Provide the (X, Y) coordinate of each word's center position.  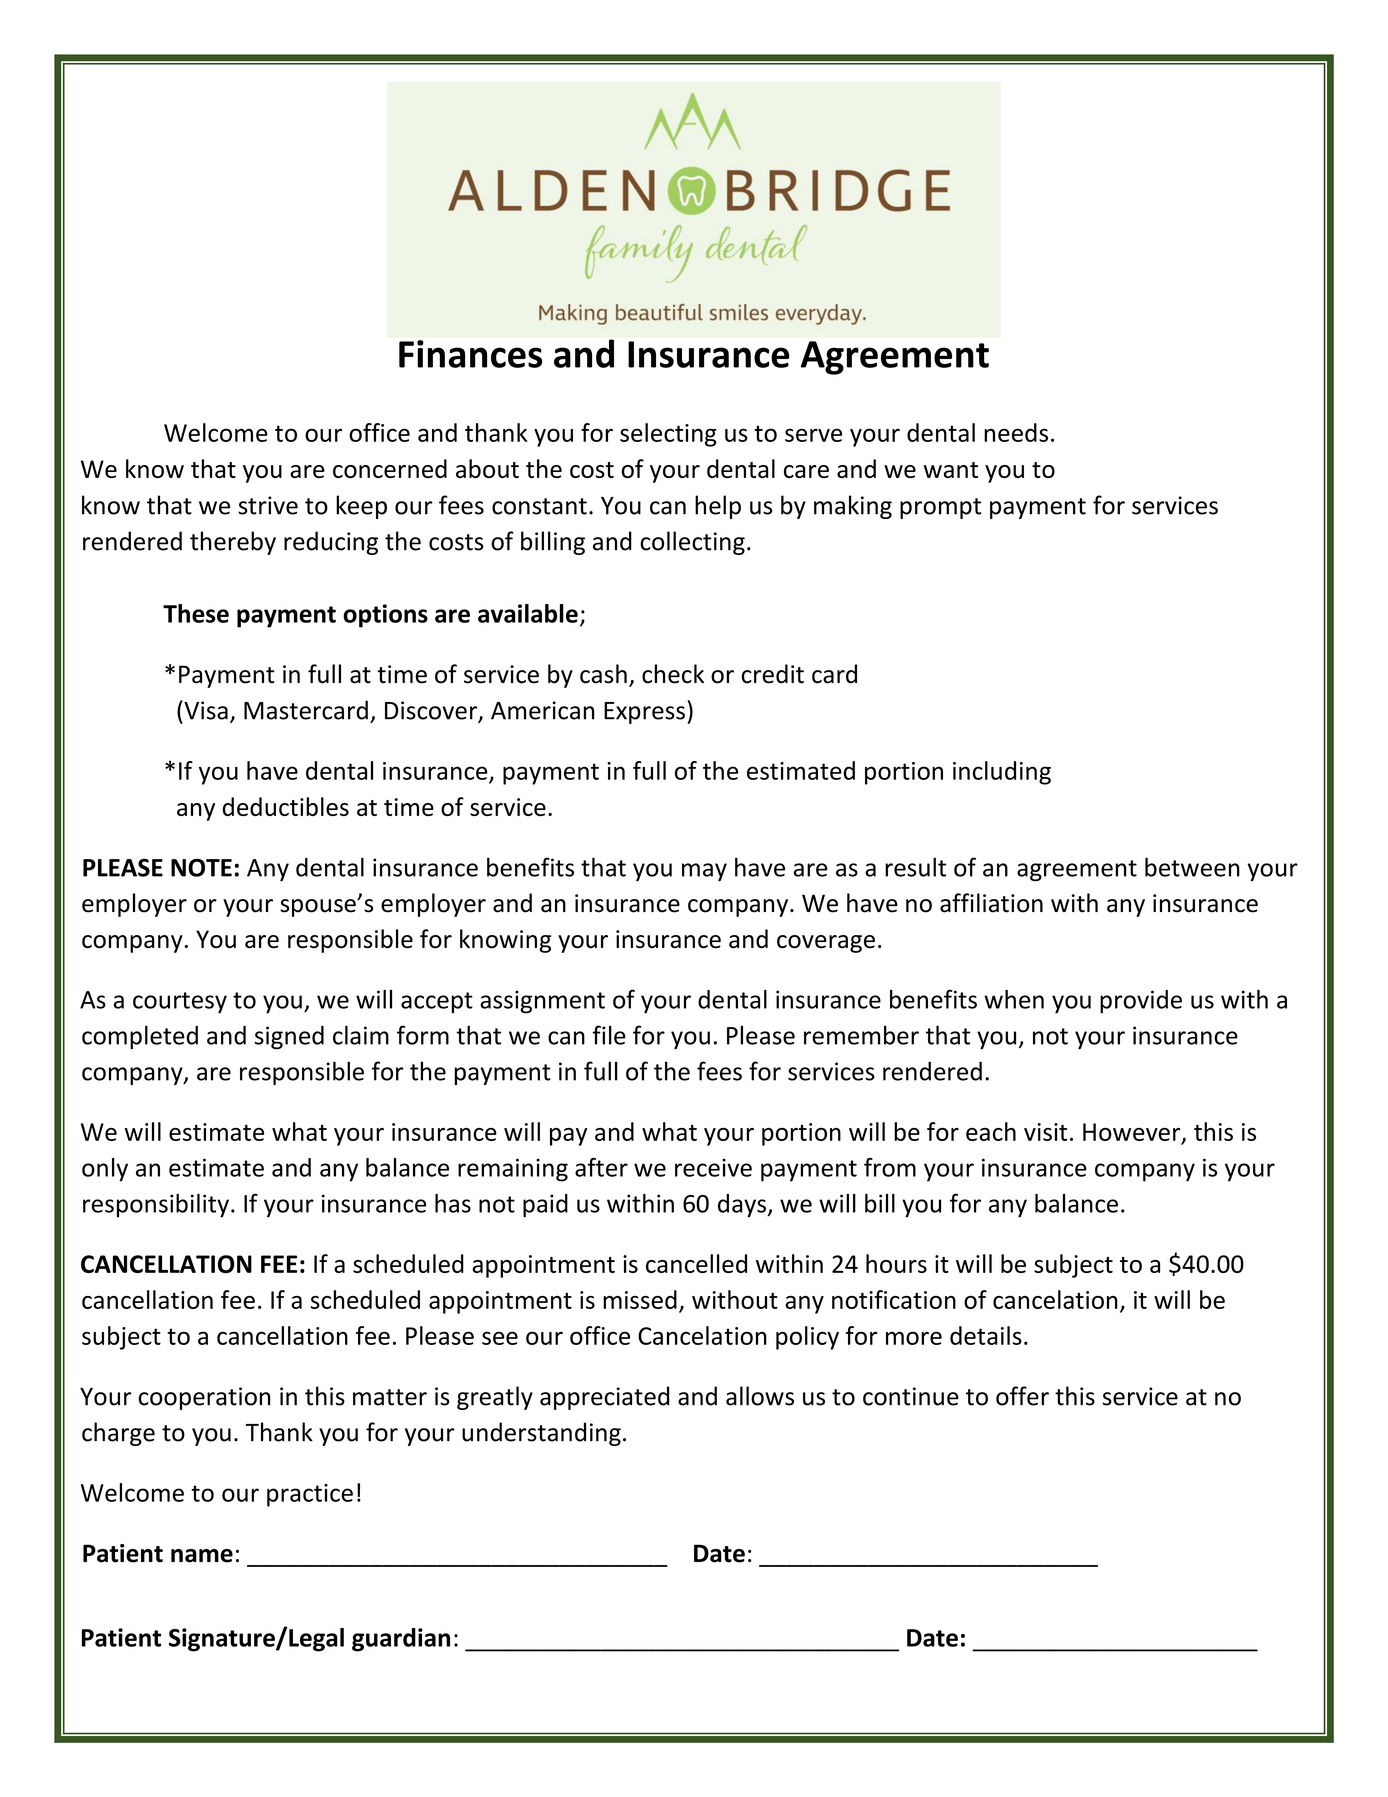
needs (1016, 432)
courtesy (180, 1003)
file (609, 1035)
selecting (668, 435)
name (202, 1556)
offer (1022, 1396)
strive (268, 505)
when (1014, 999)
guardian (401, 1640)
